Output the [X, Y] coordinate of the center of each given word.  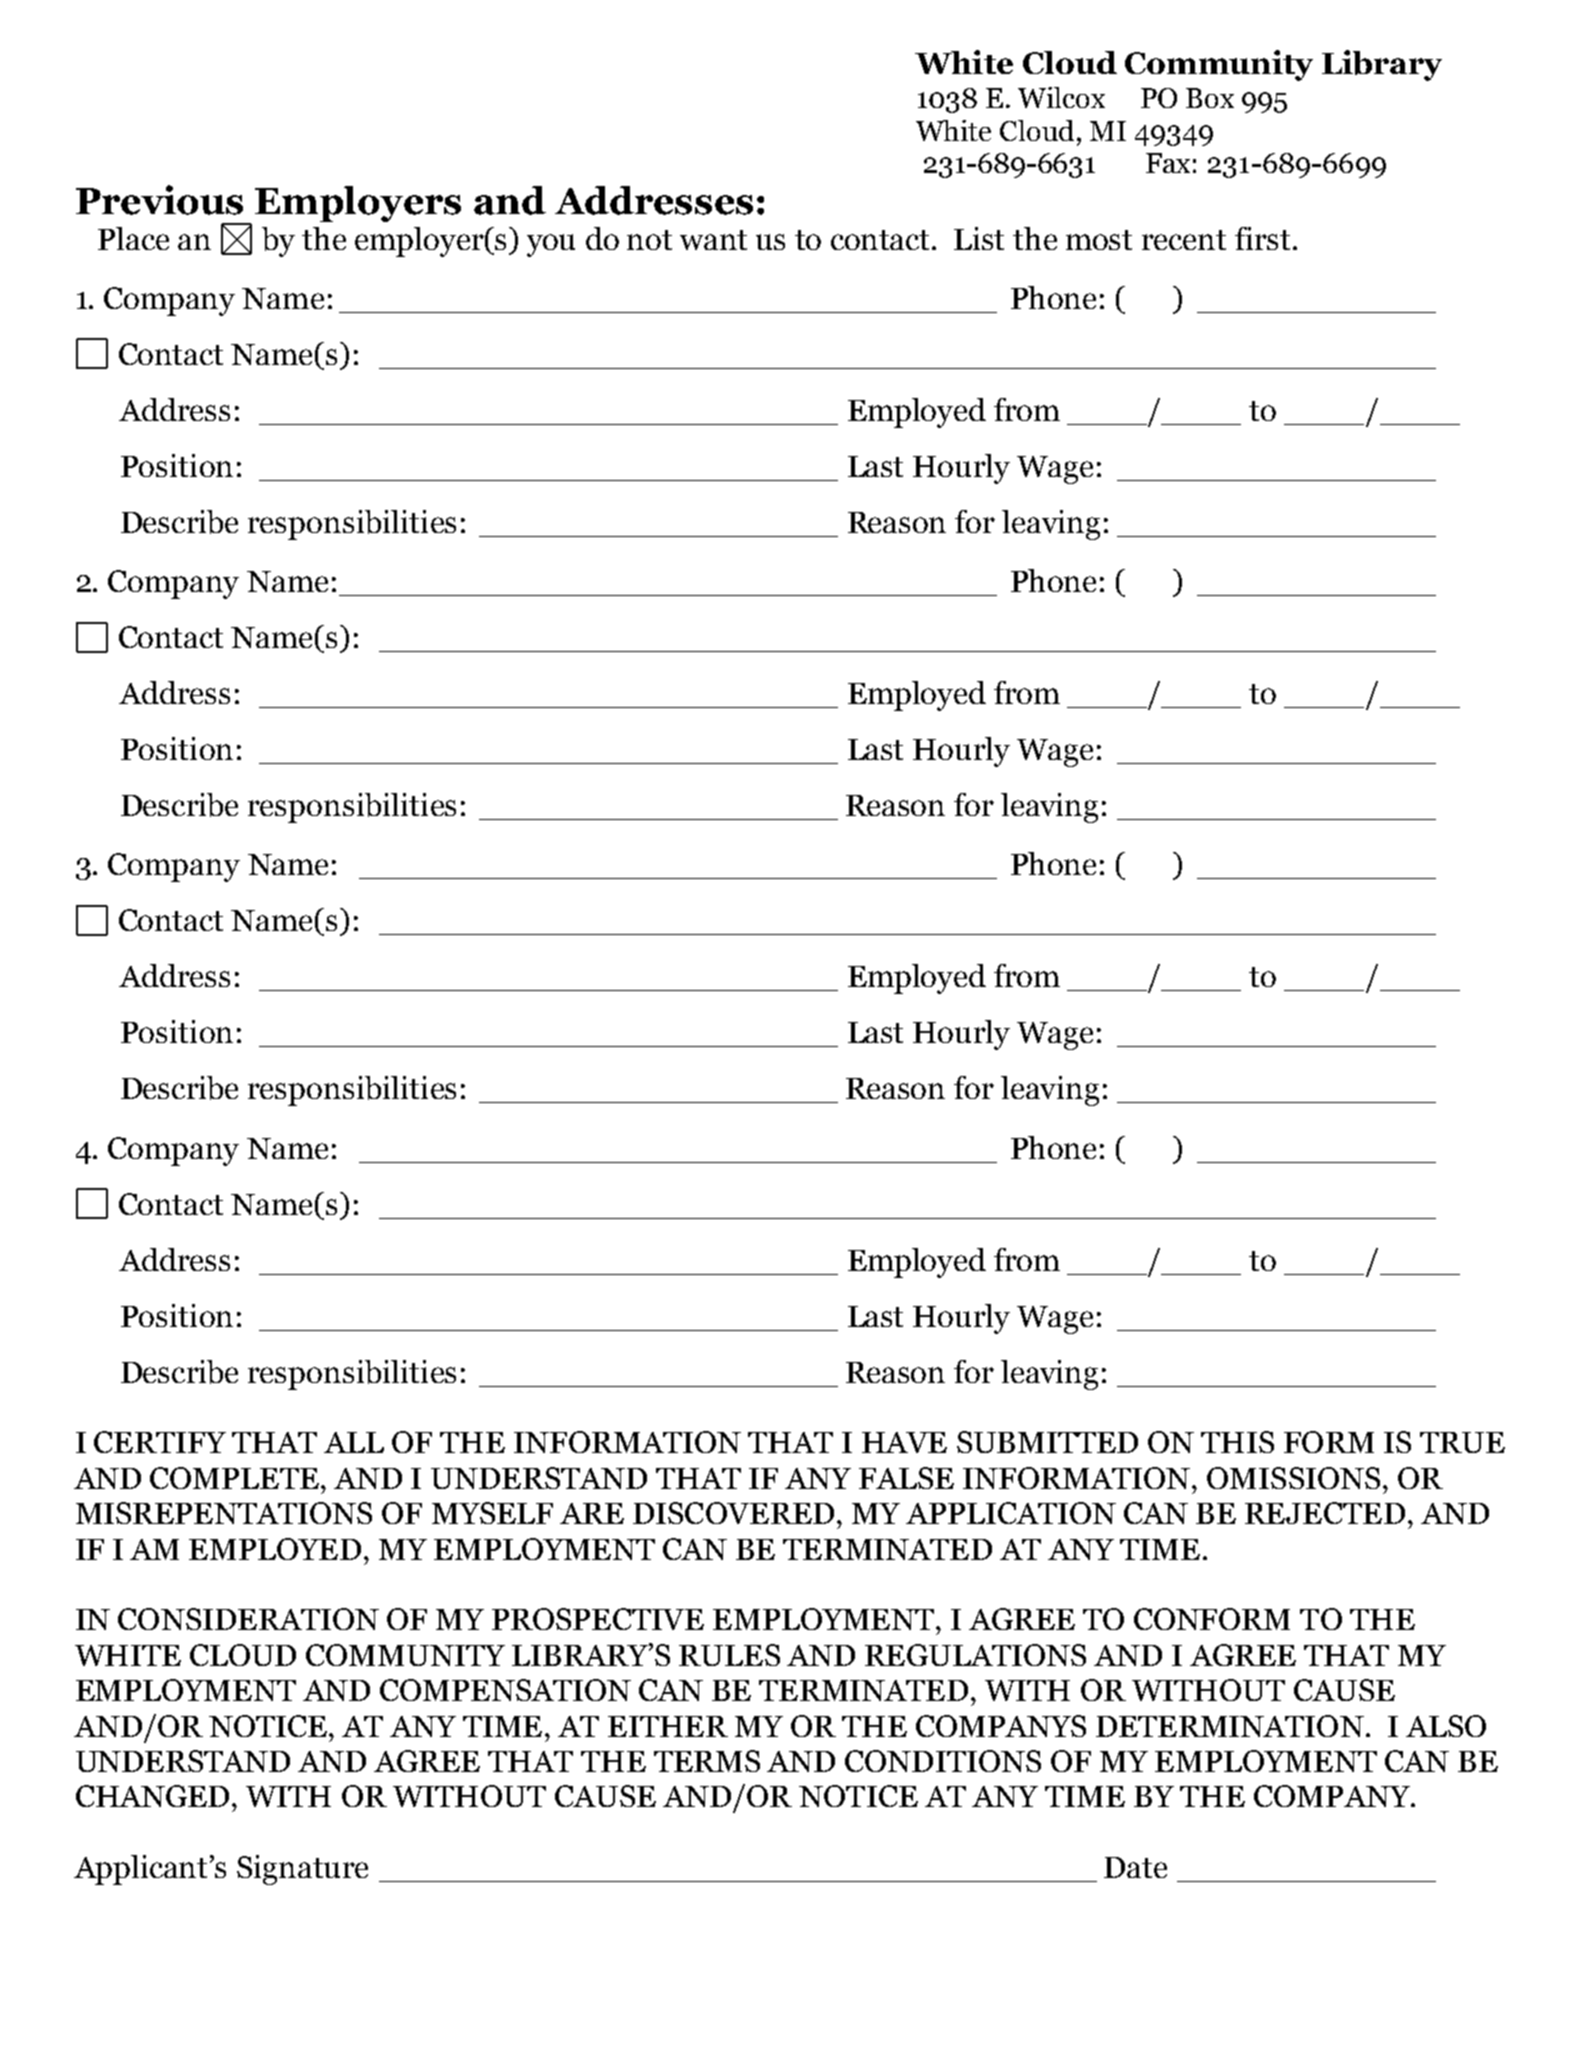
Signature [302, 1870]
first [1262, 238]
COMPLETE [236, 1478]
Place [133, 238]
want [713, 240]
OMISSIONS [1293, 1478]
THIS [1237, 1442]
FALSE [906, 1478]
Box [1210, 98]
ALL [354, 1442]
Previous [159, 200]
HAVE [904, 1442]
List [979, 238]
